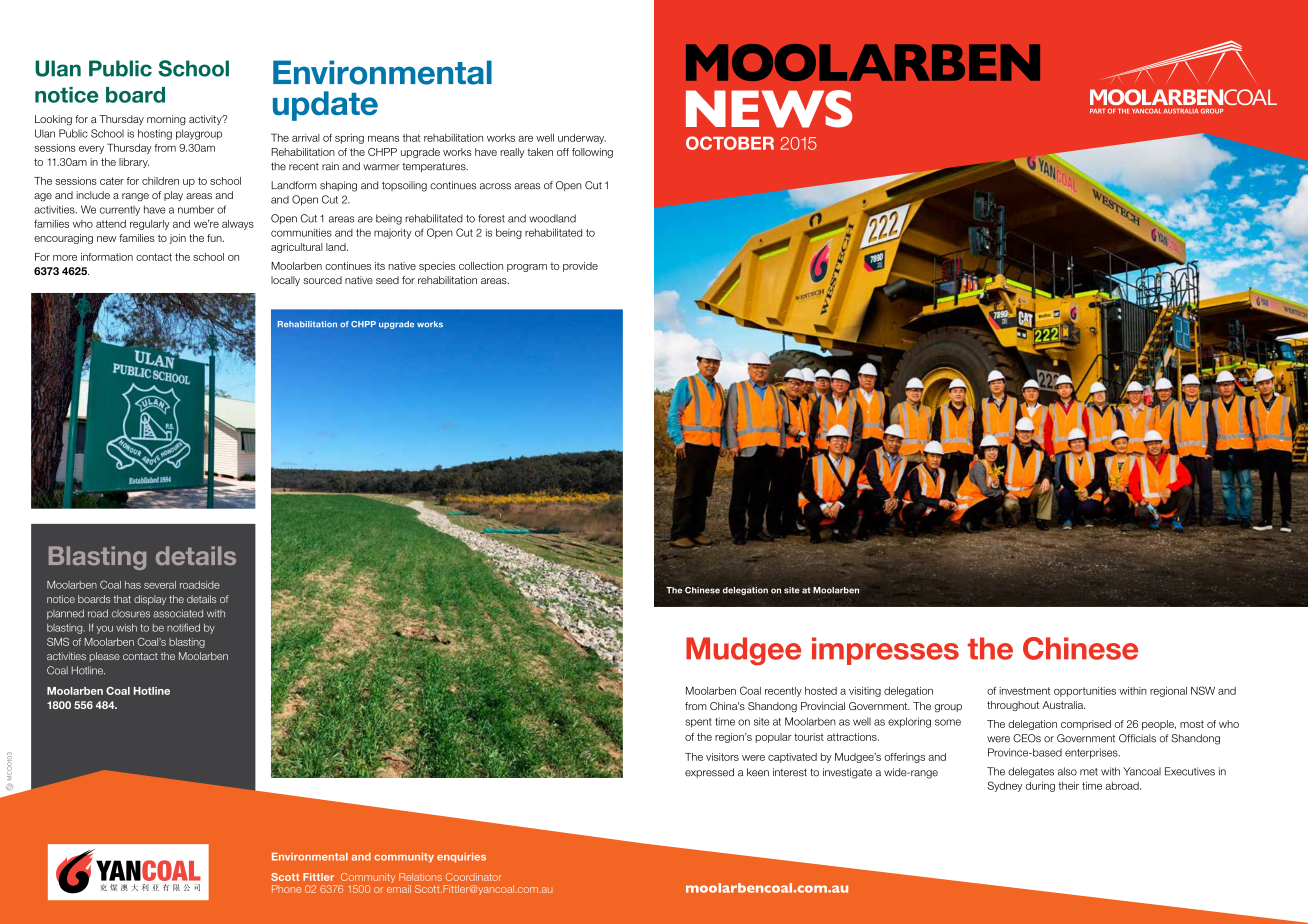  Describe the element at coordinates (474, 877) in the document. I see `Coordinator` at that location.
